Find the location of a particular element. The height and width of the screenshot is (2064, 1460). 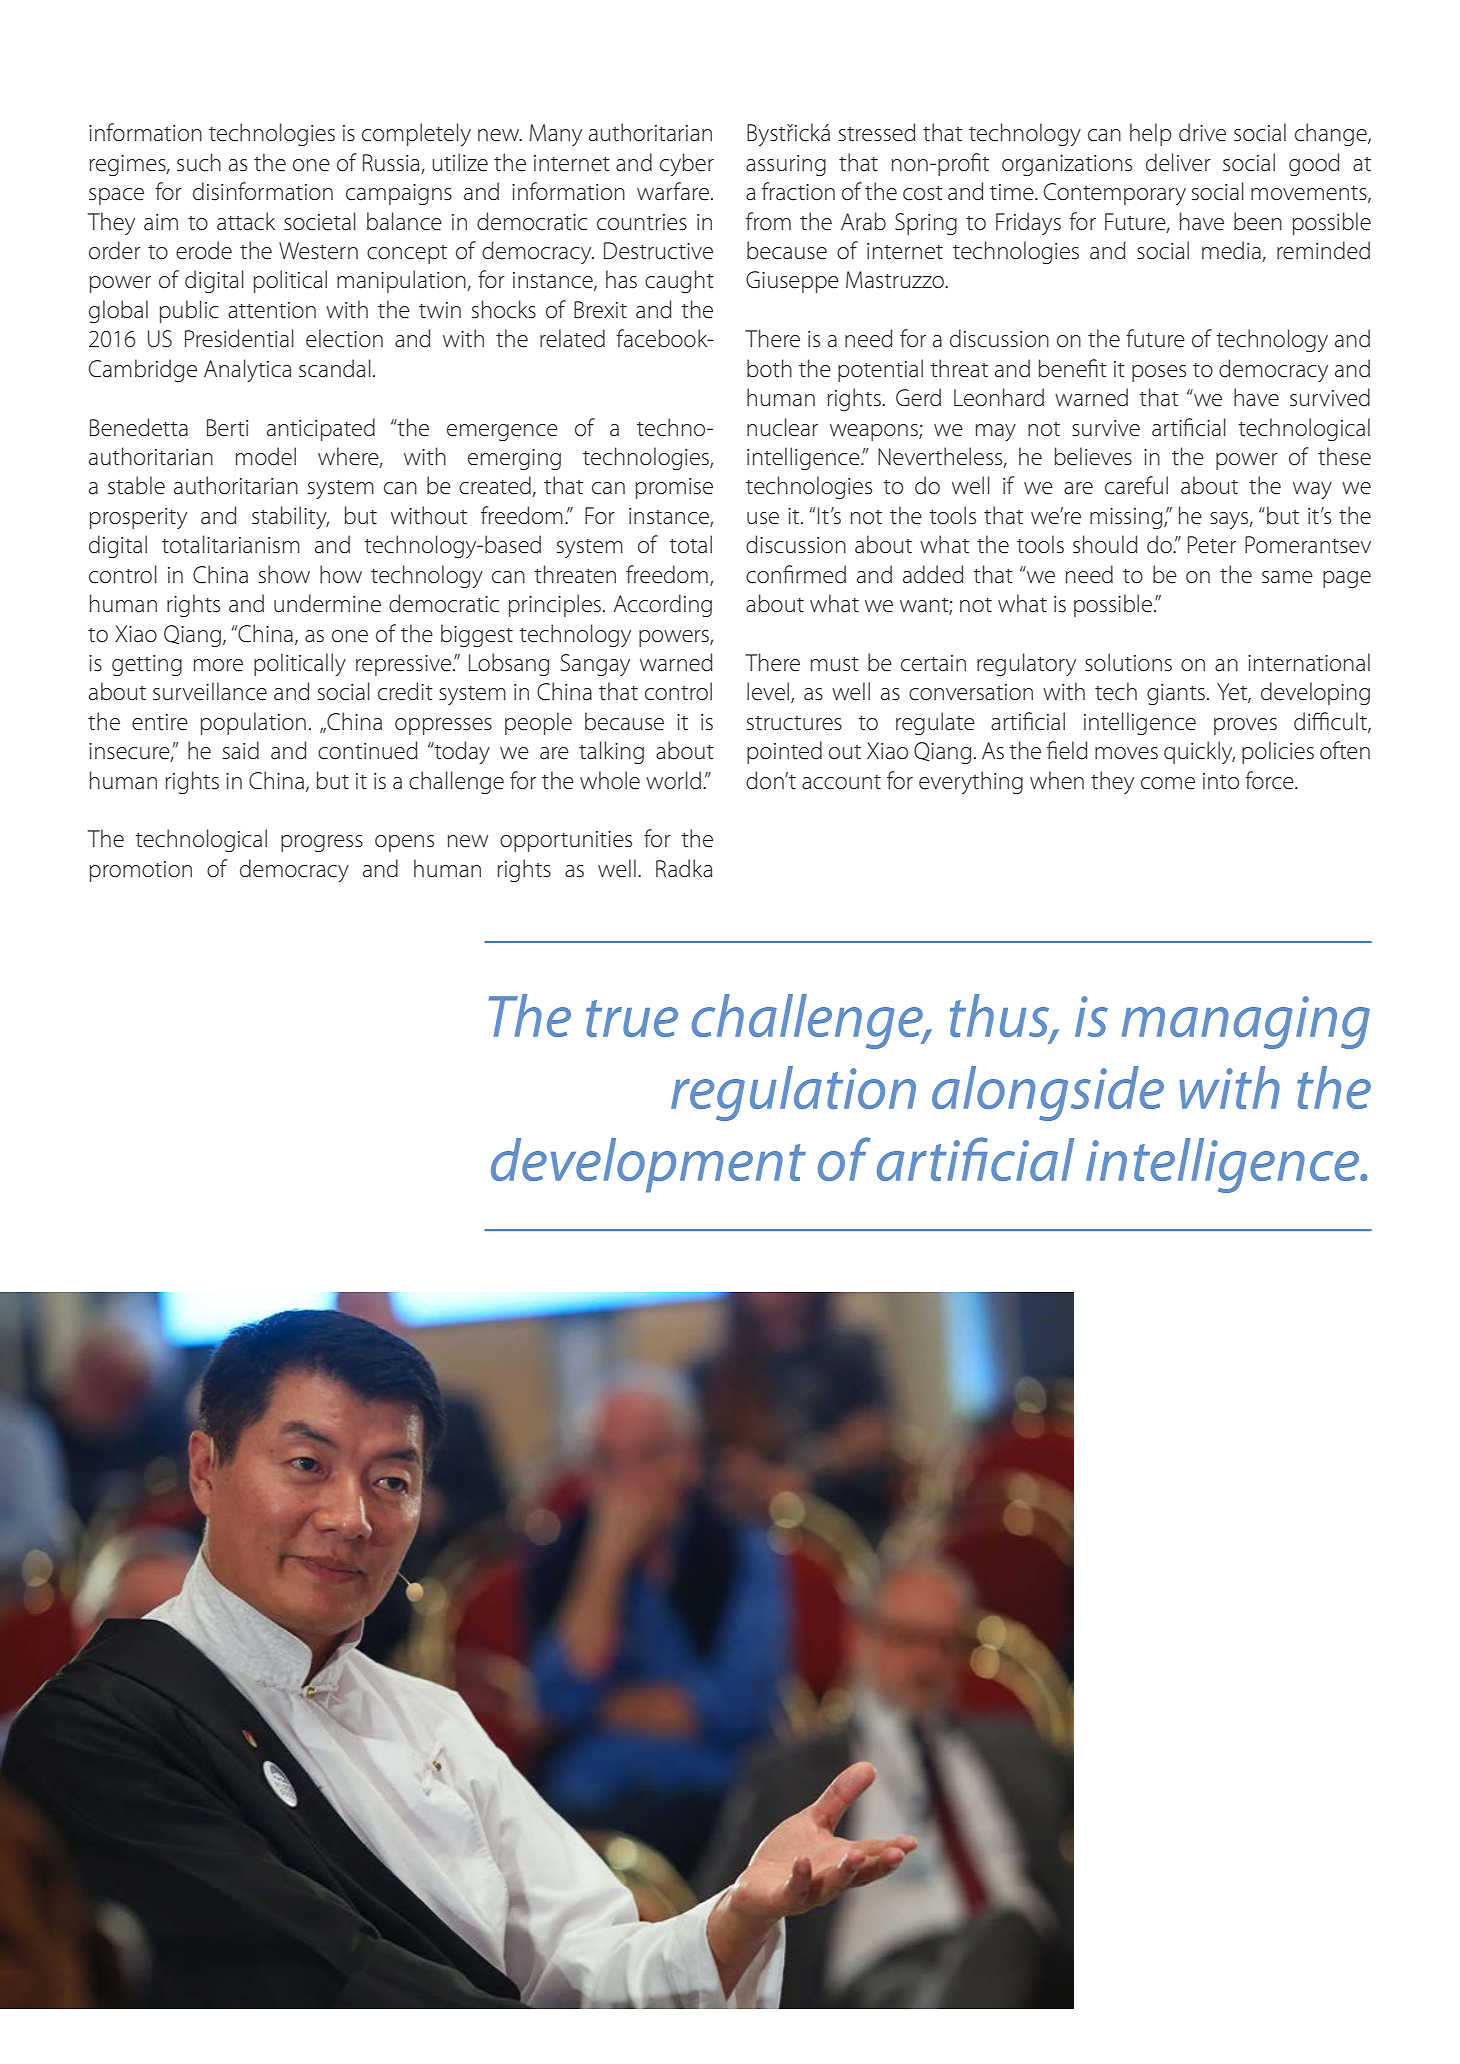

development is located at coordinates (648, 1165).
